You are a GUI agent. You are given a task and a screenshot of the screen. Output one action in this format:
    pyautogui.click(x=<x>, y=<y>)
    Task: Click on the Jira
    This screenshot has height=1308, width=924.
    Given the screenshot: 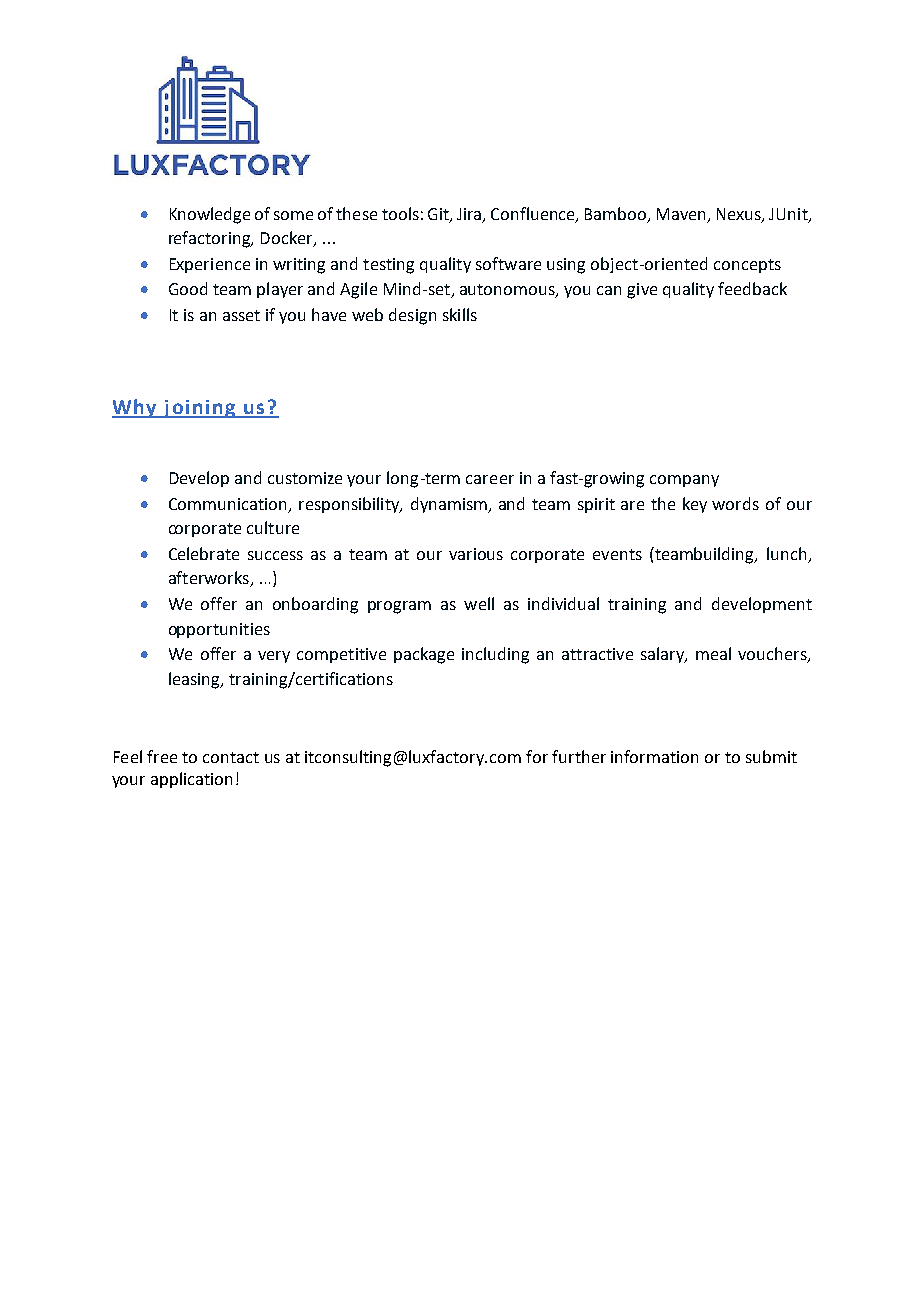 What is the action you would take?
    pyautogui.click(x=470, y=215)
